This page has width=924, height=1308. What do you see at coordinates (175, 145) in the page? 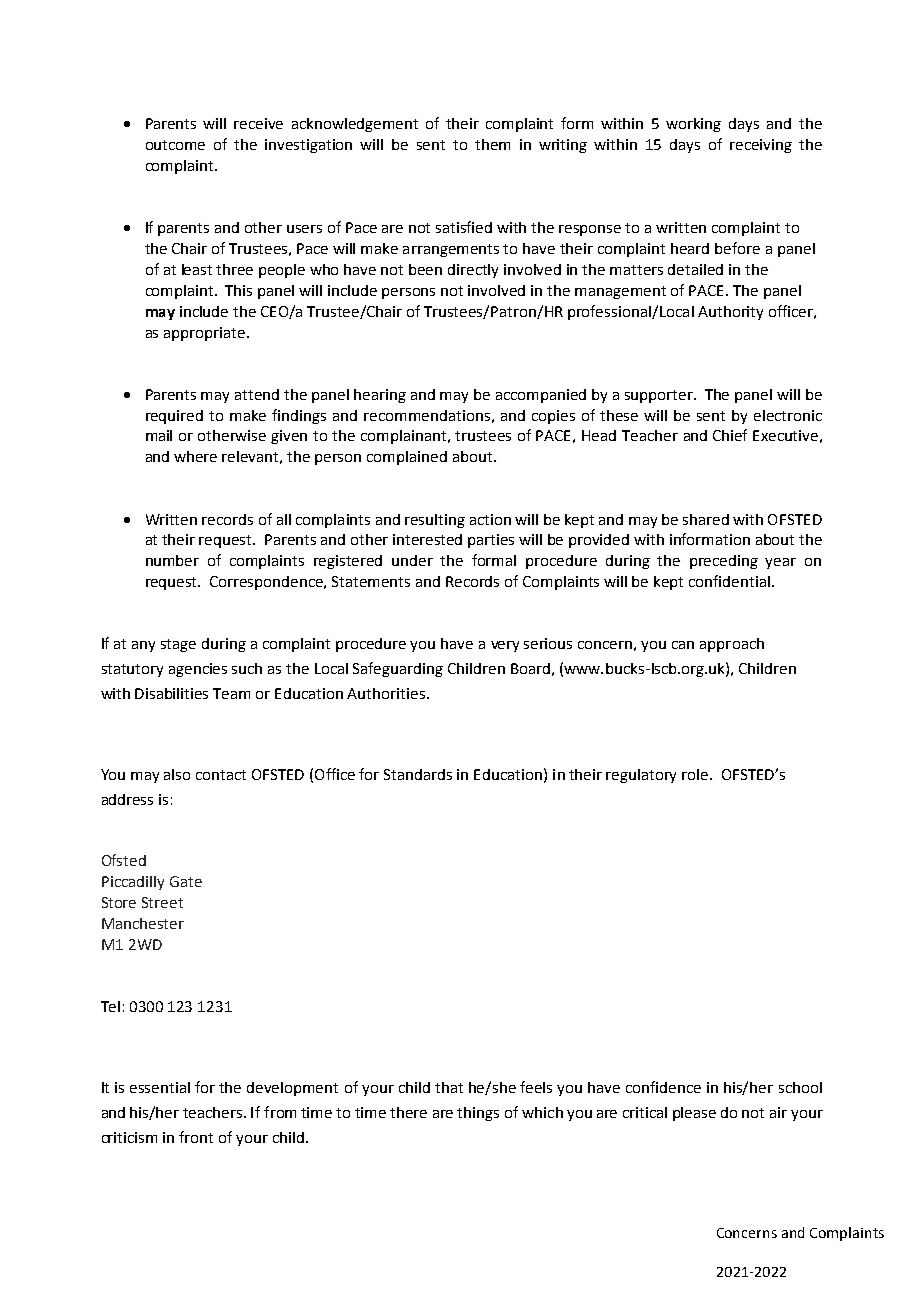
I see `outcome` at bounding box center [175, 145].
